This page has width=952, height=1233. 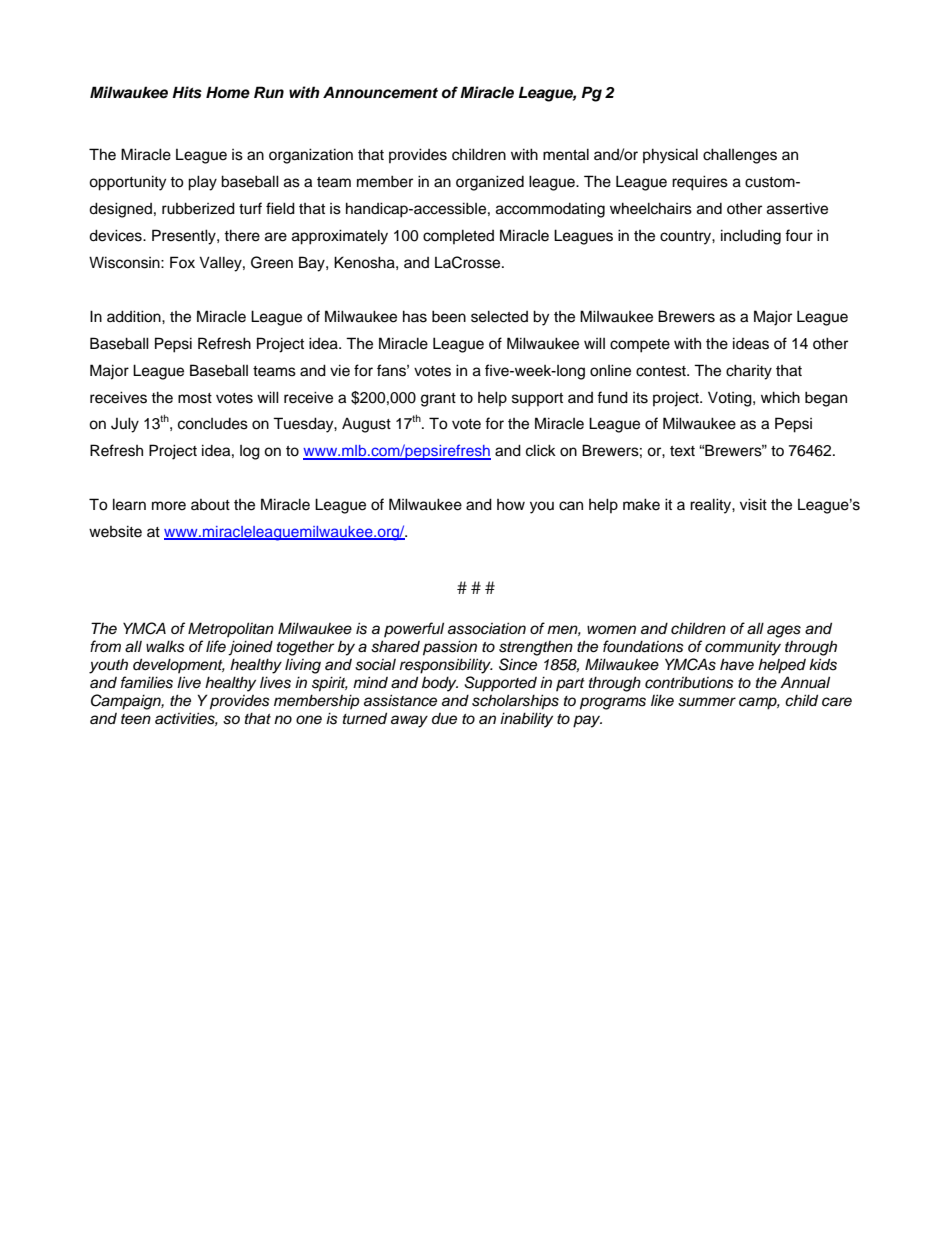 What do you see at coordinates (707, 702) in the page?
I see `summer` at bounding box center [707, 702].
